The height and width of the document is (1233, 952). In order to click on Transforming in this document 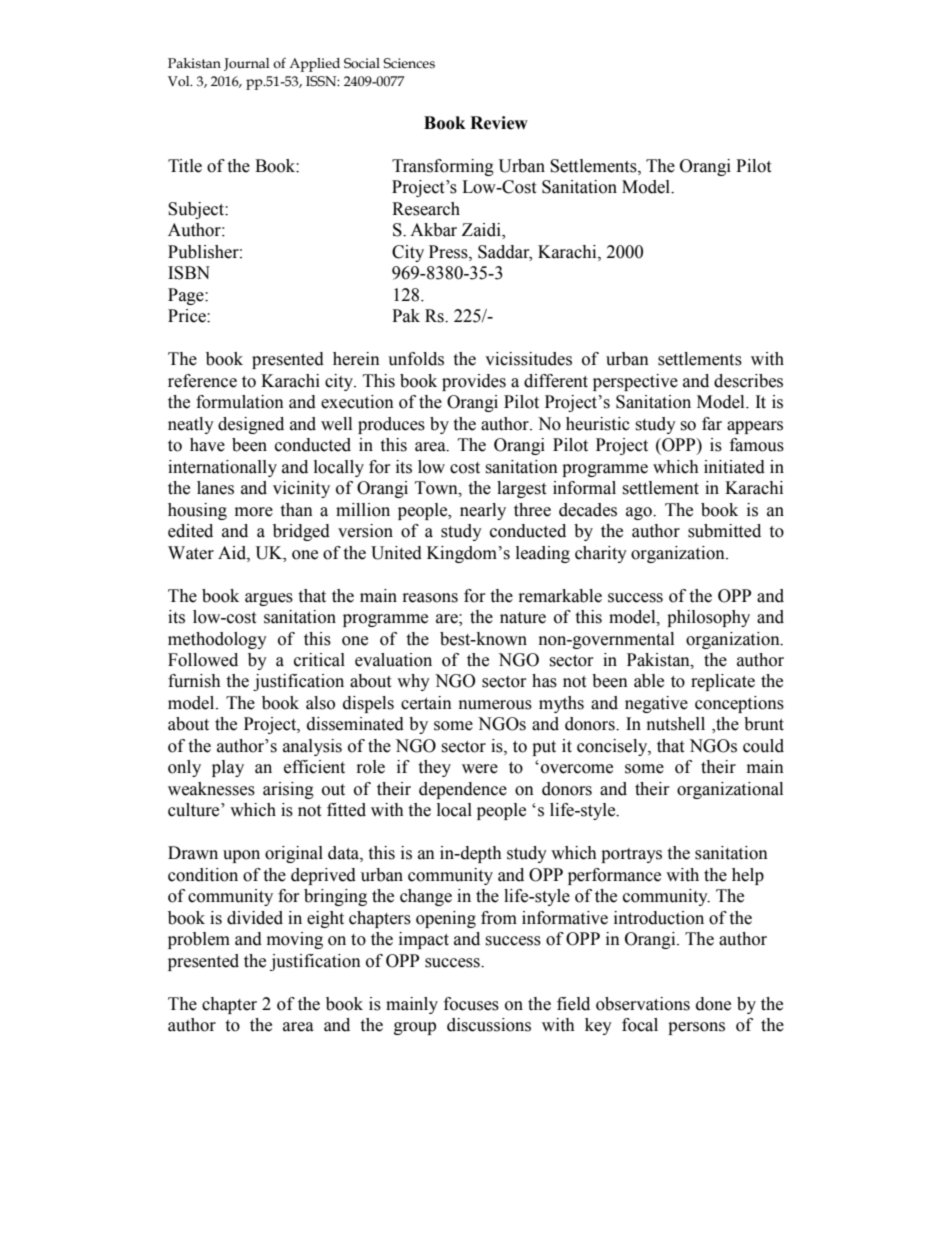, I will do `click(443, 167)`.
